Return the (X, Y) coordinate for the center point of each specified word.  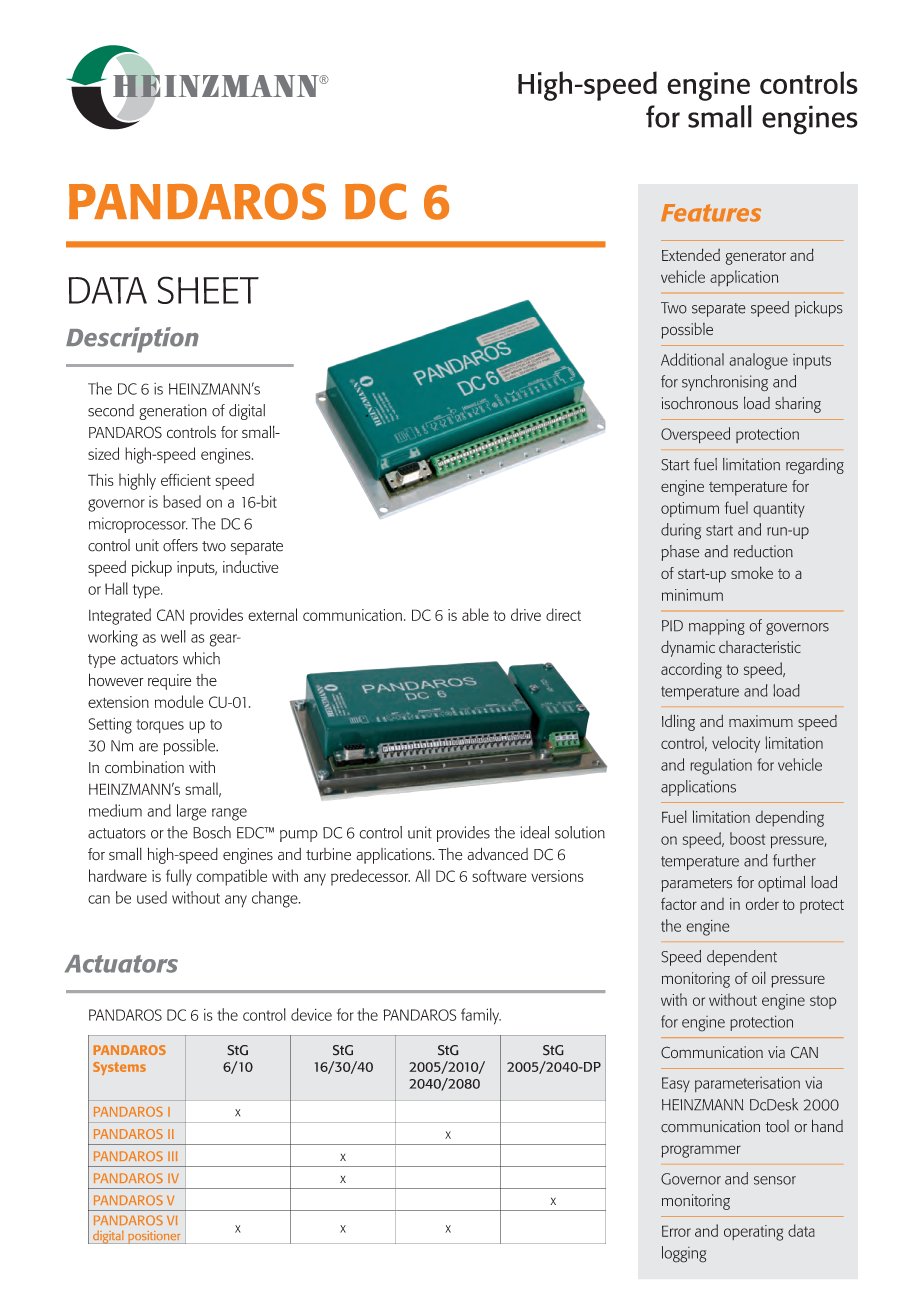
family (481, 1016)
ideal (534, 832)
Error (676, 1231)
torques (160, 726)
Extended (691, 254)
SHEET (208, 290)
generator (755, 258)
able (475, 614)
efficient (186, 480)
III (172, 1156)
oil (759, 977)
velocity (736, 744)
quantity (779, 510)
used (152, 897)
